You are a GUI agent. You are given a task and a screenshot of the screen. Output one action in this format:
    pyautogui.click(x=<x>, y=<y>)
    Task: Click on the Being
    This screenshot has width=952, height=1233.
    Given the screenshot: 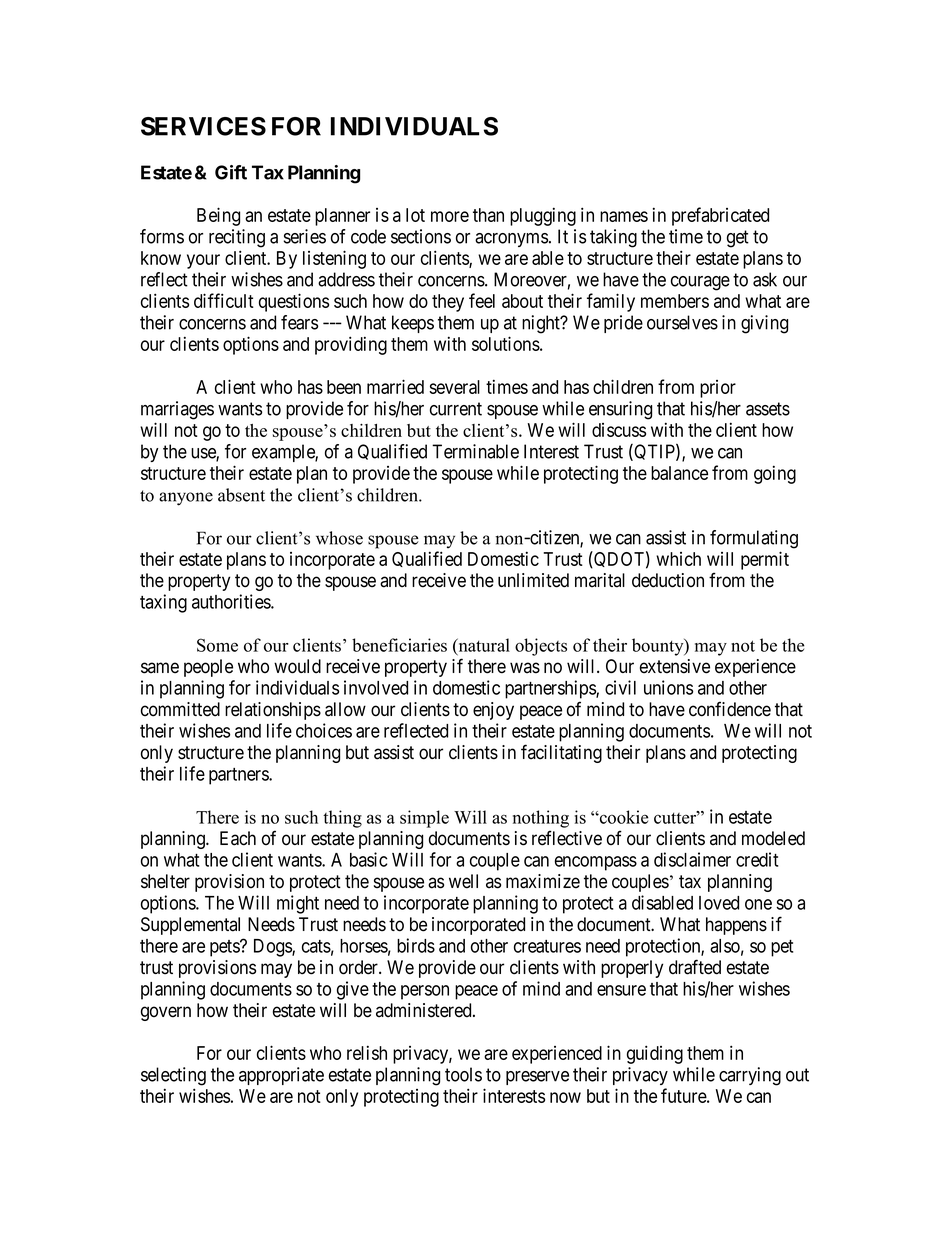 What is the action you would take?
    pyautogui.click(x=218, y=216)
